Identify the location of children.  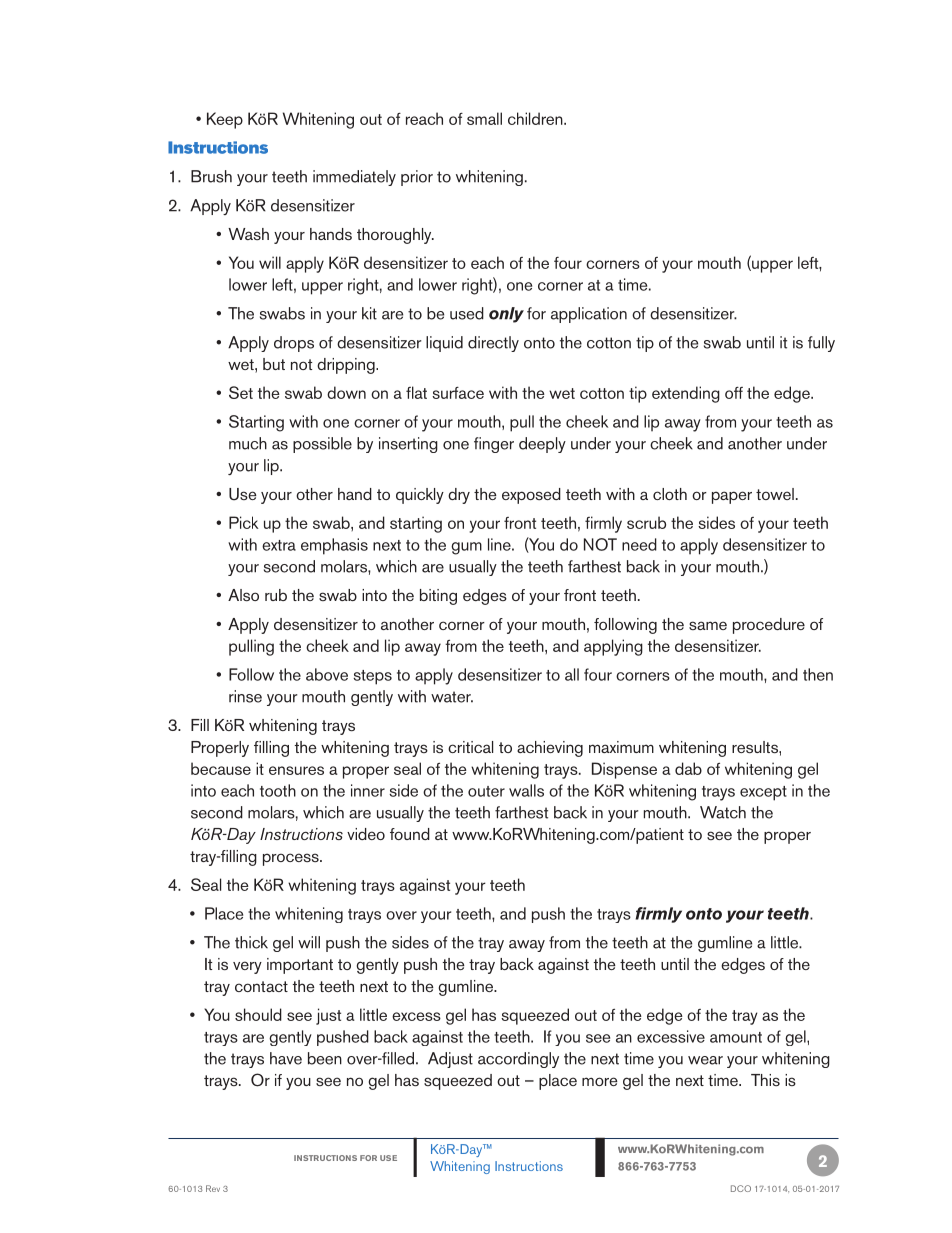
(536, 118).
